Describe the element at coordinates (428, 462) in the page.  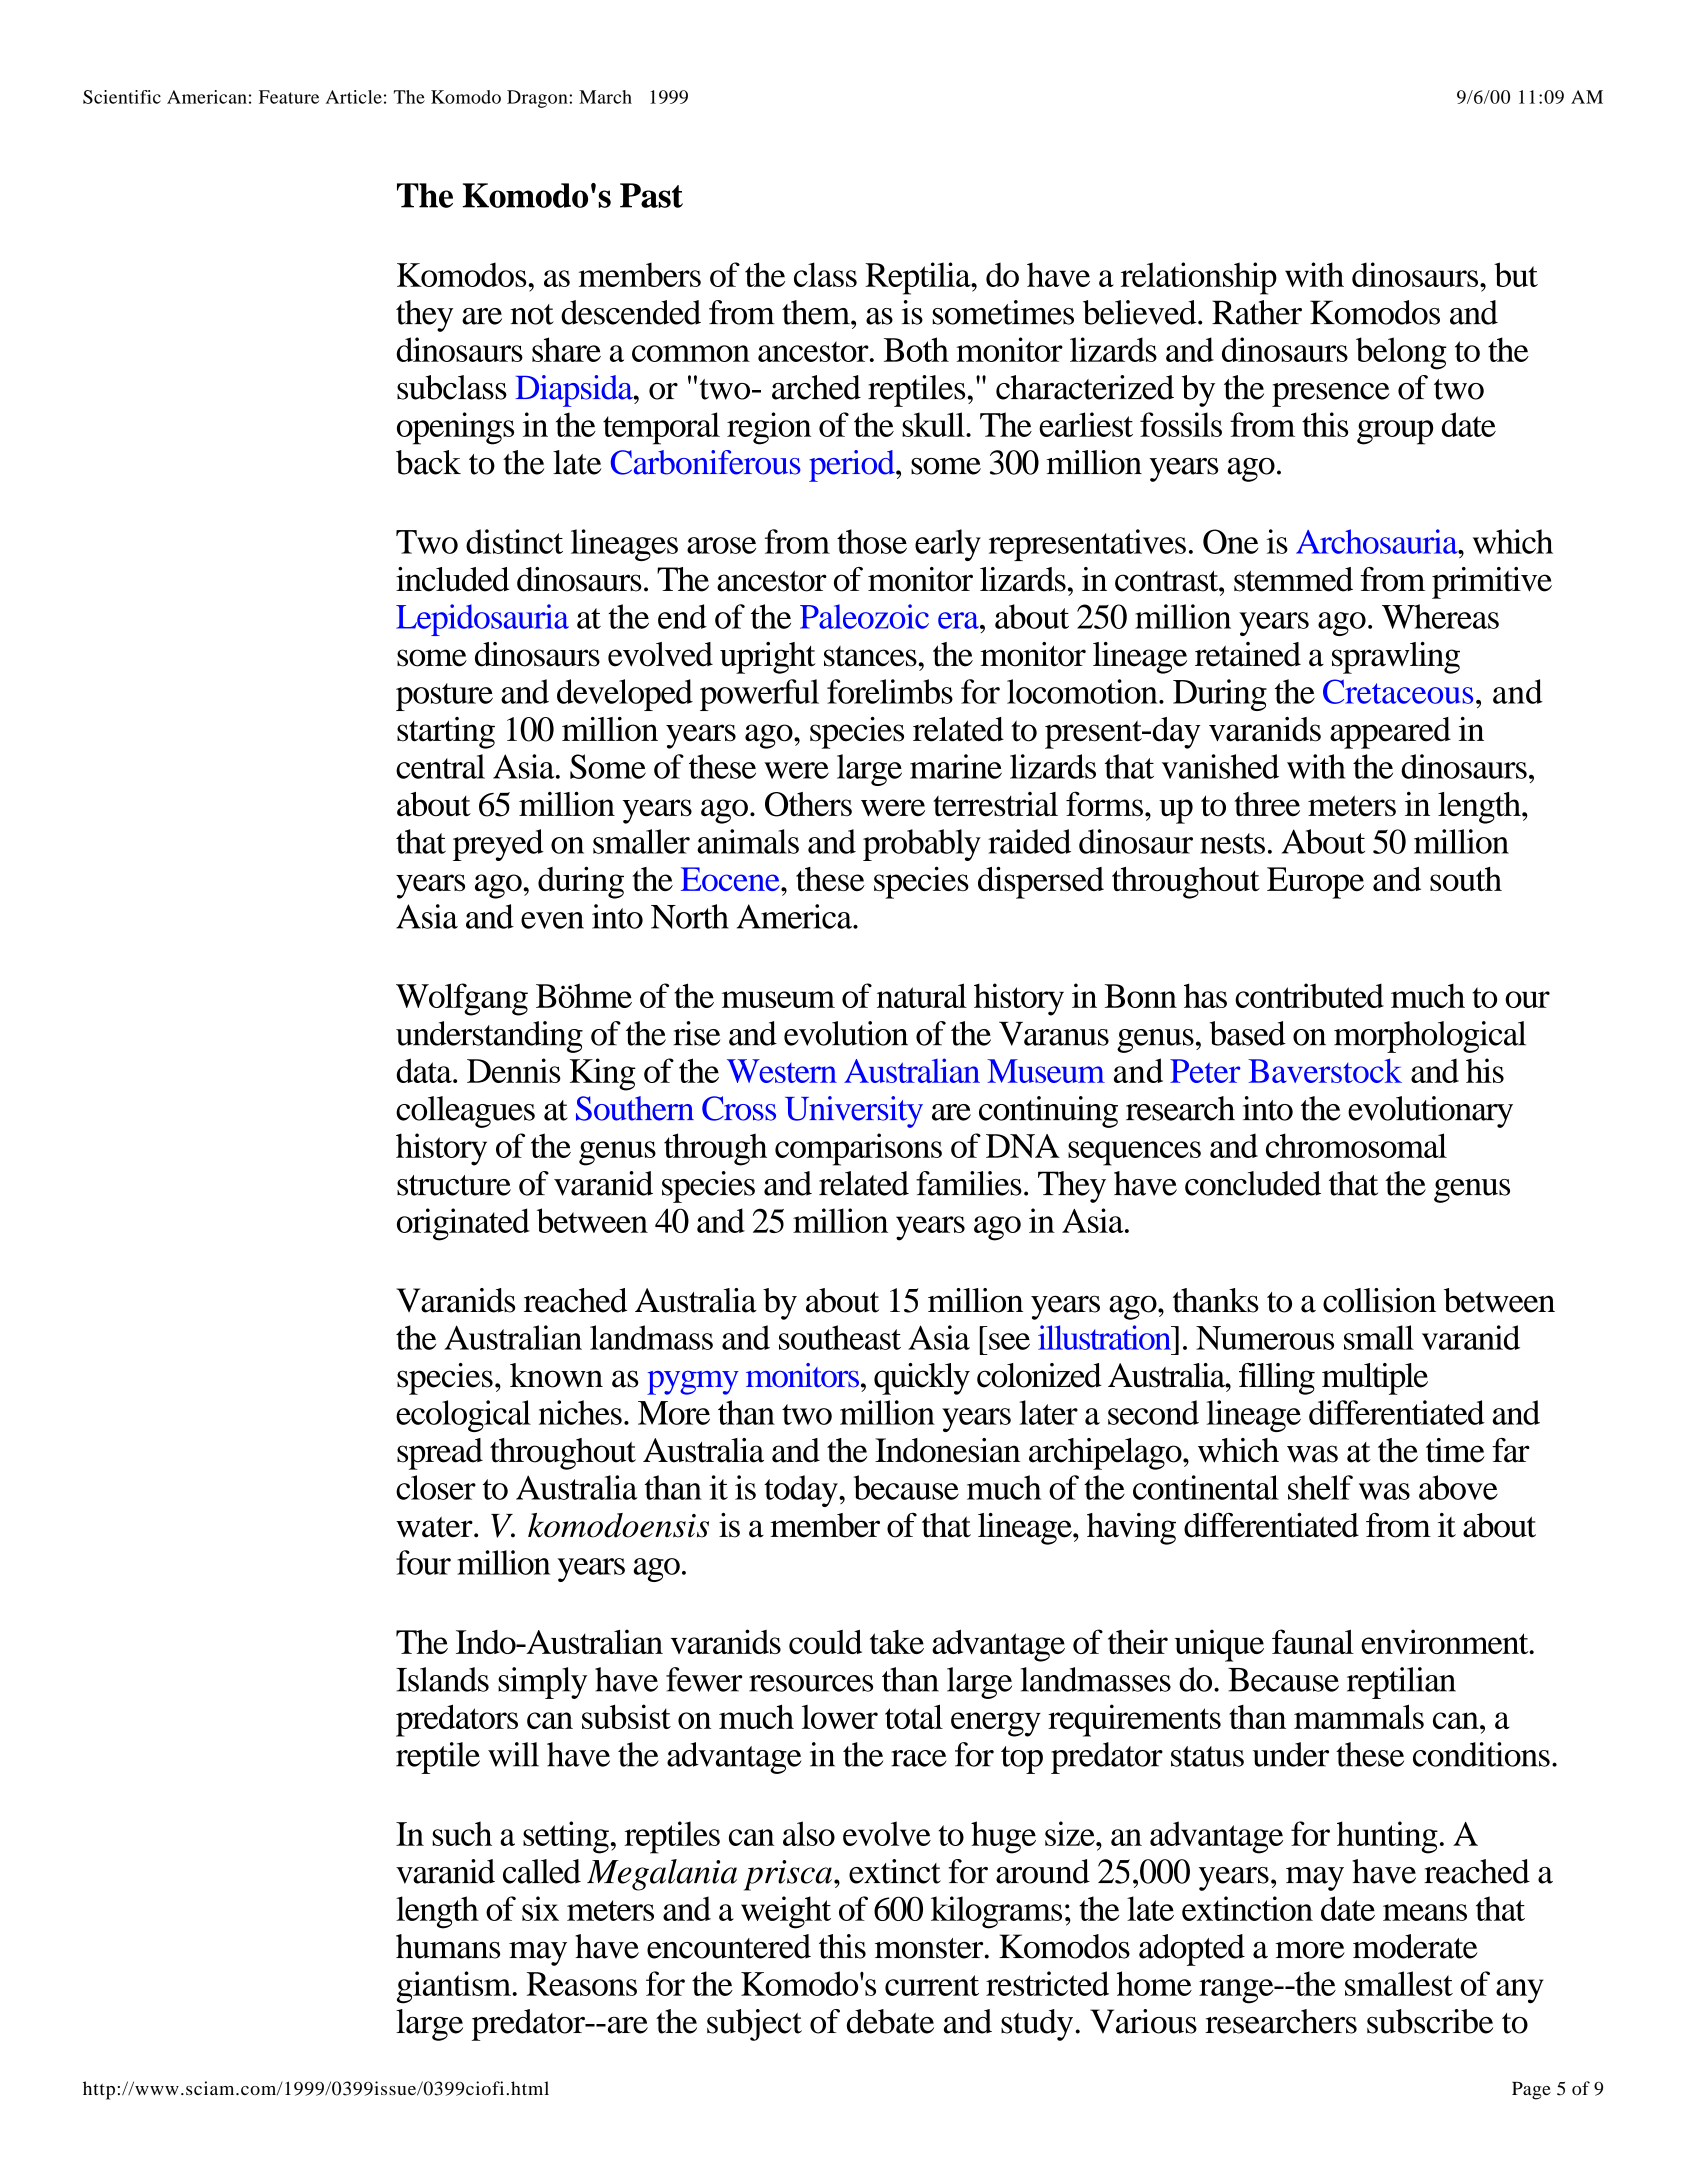
I see `back` at that location.
